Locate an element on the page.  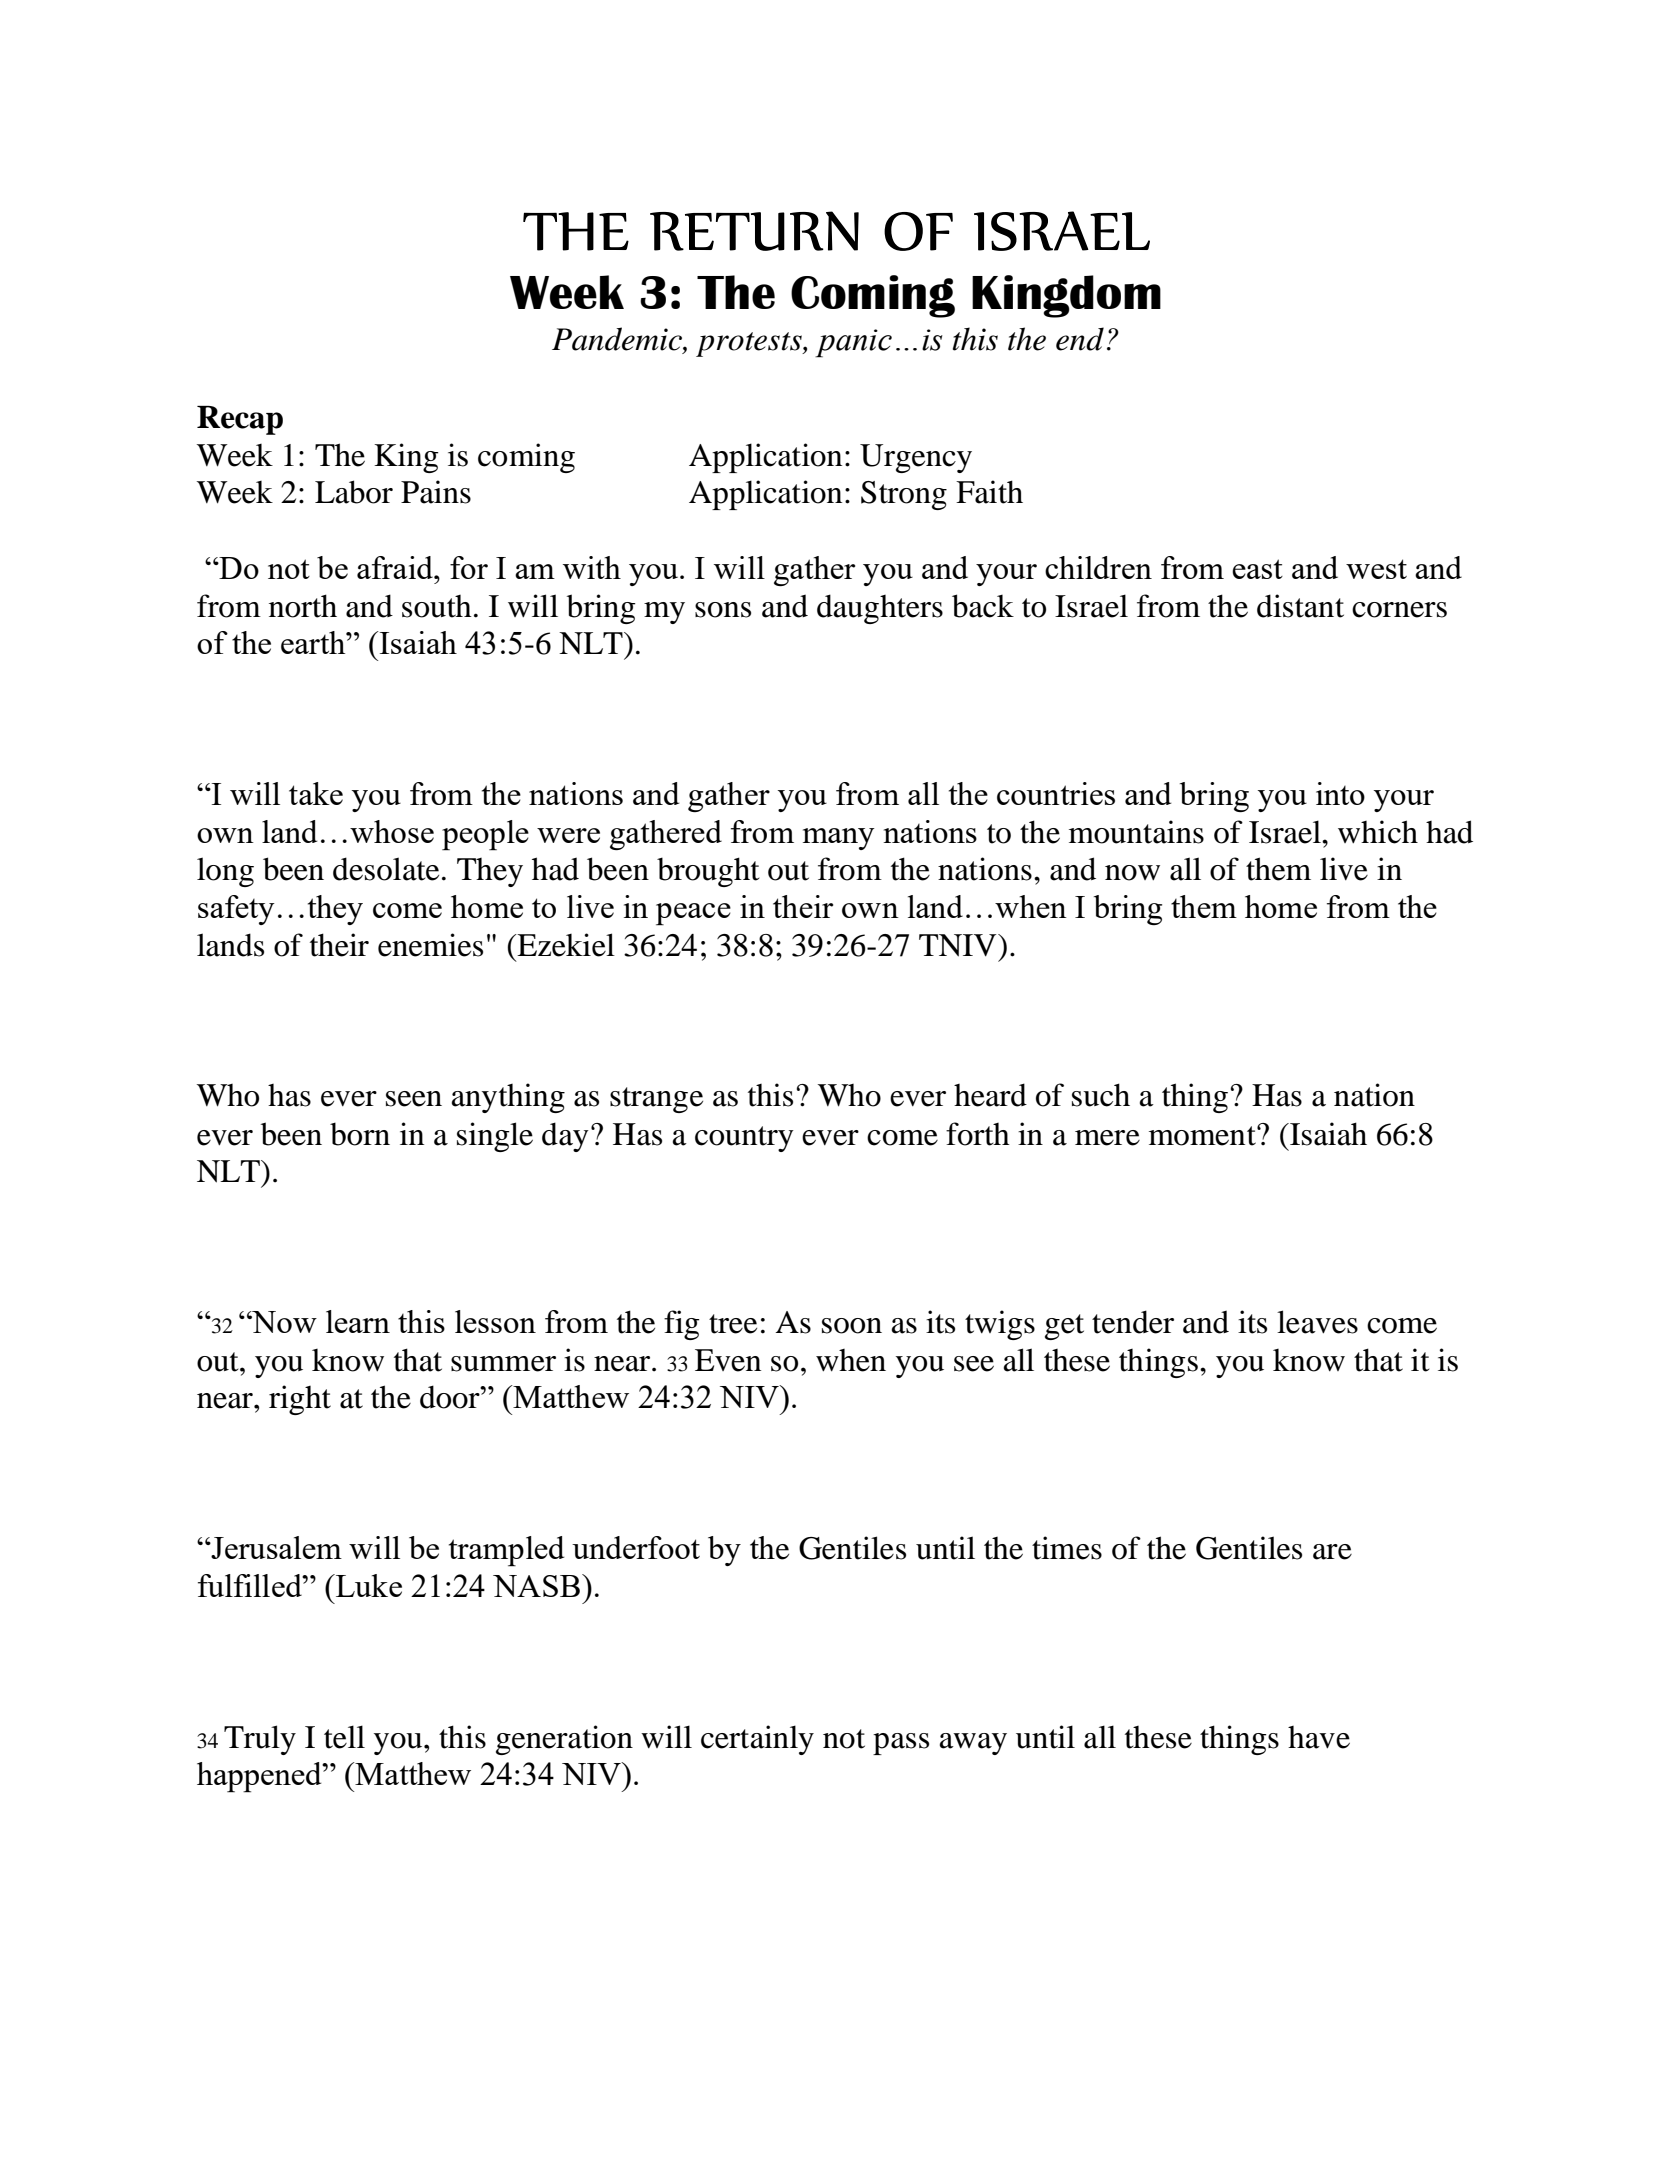
soon is located at coordinates (852, 1326).
